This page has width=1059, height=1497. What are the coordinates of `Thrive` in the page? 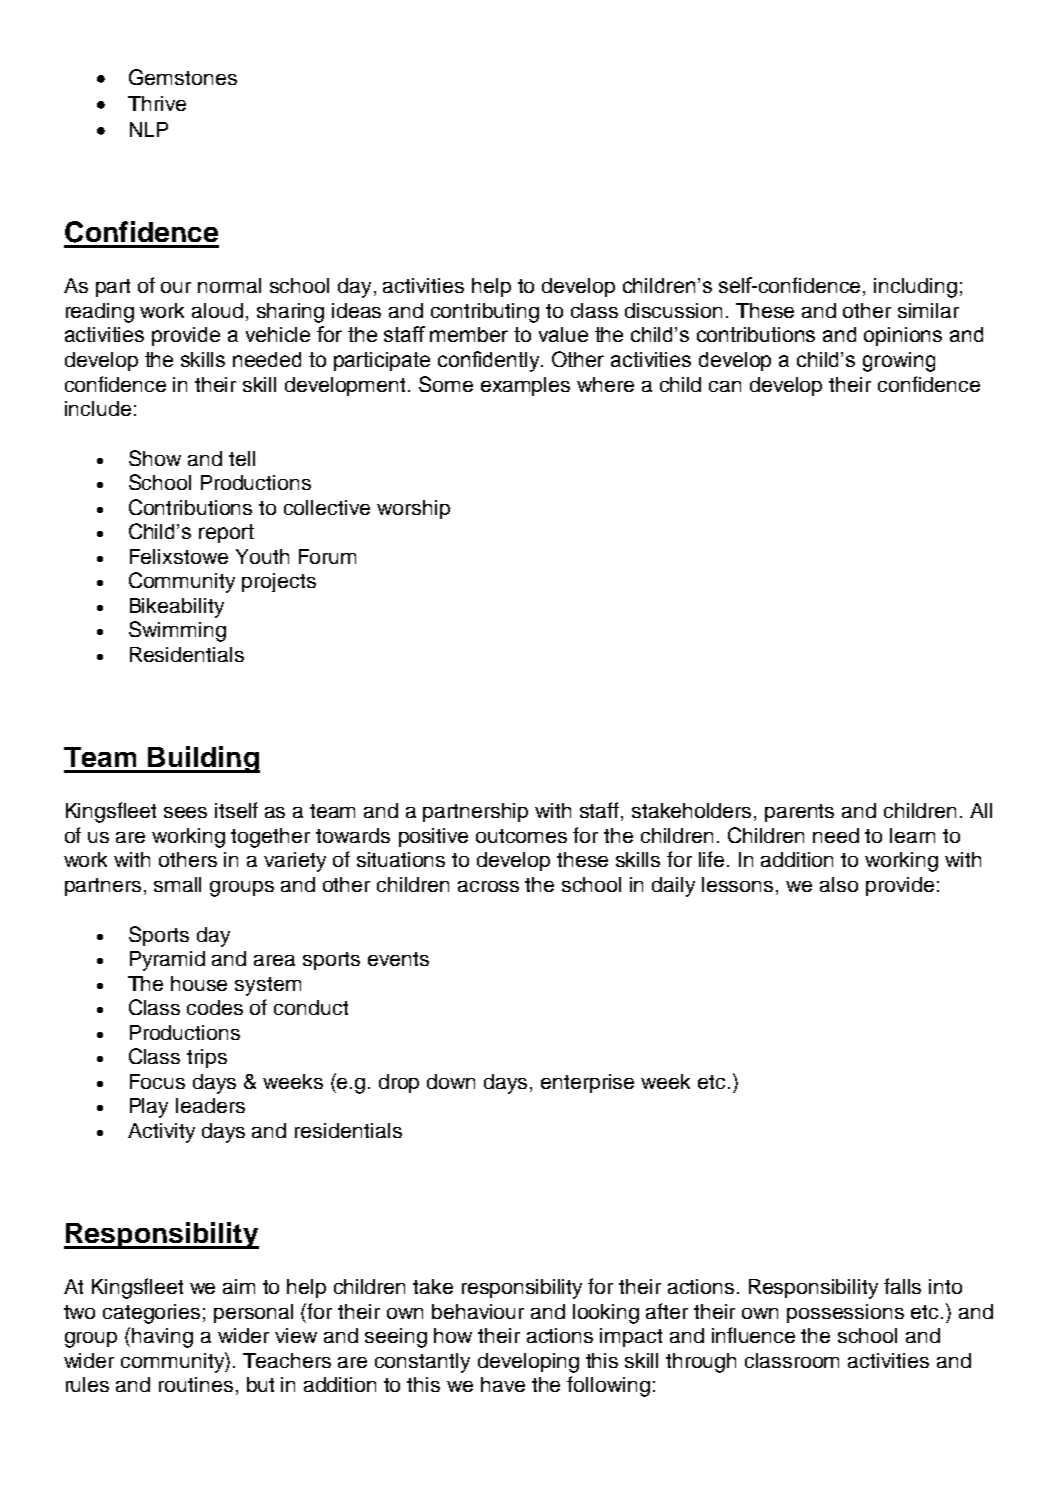 It's located at (157, 103).
